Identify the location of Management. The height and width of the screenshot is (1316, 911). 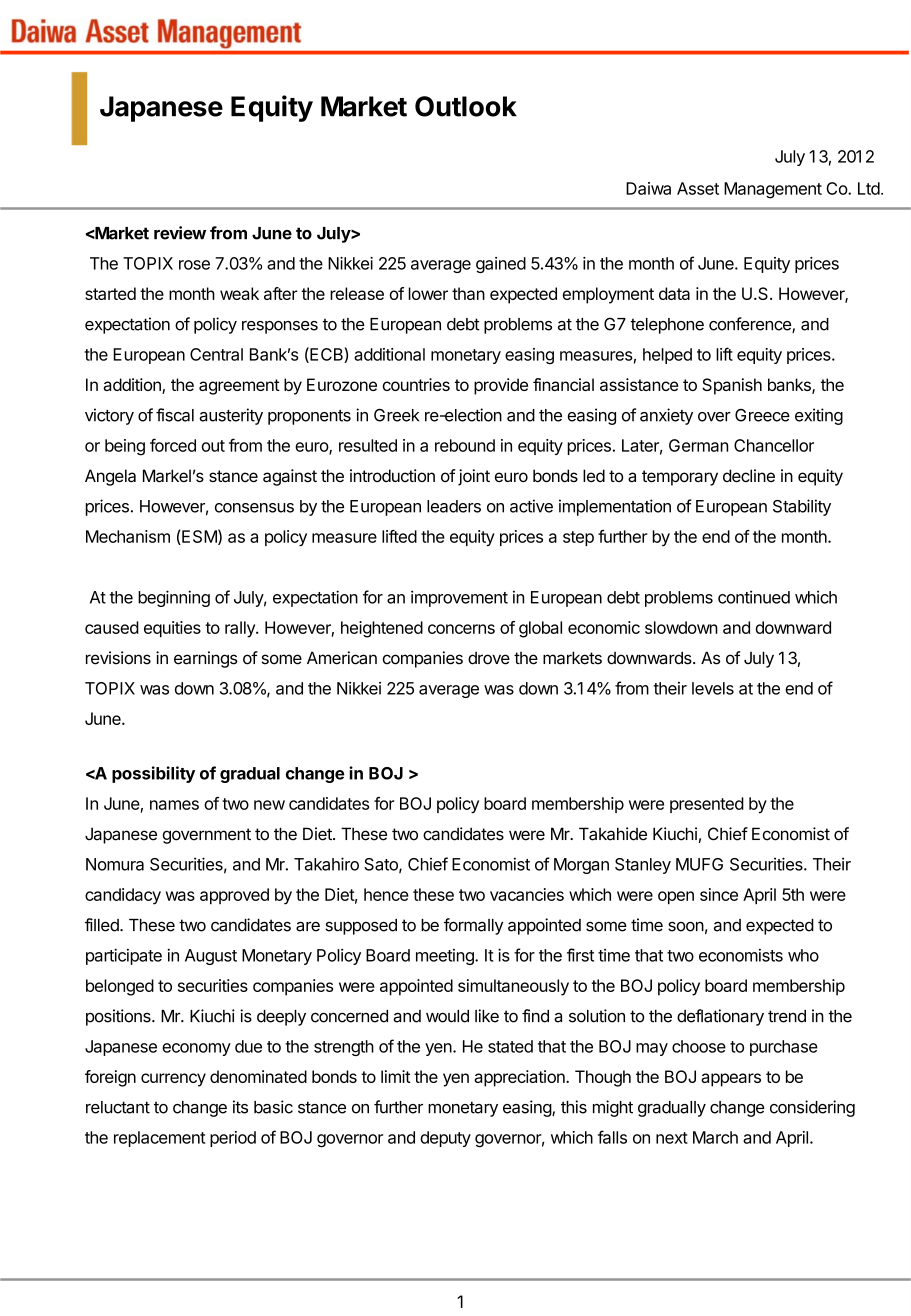
(773, 190).
